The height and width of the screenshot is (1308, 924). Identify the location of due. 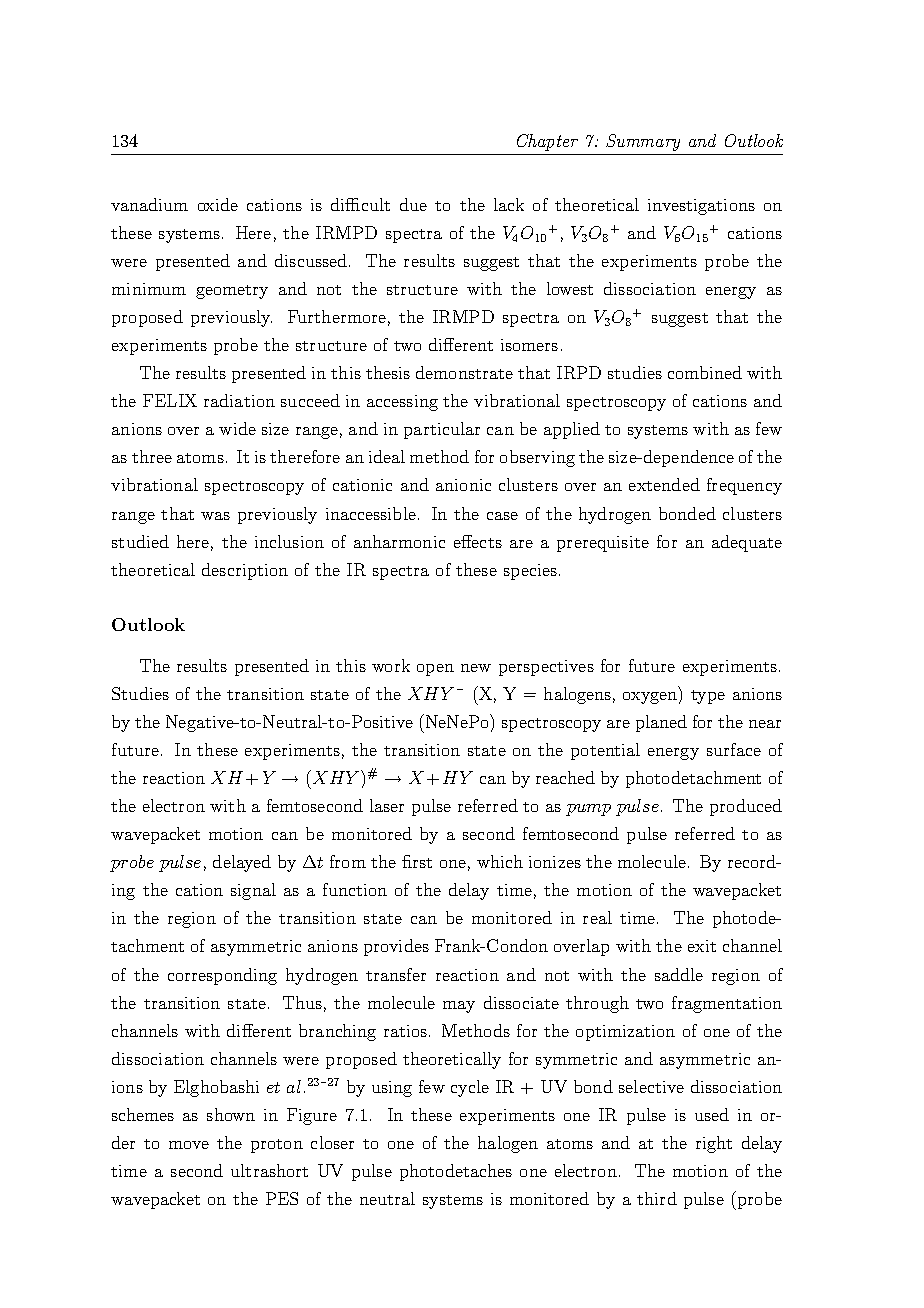
(413, 204).
